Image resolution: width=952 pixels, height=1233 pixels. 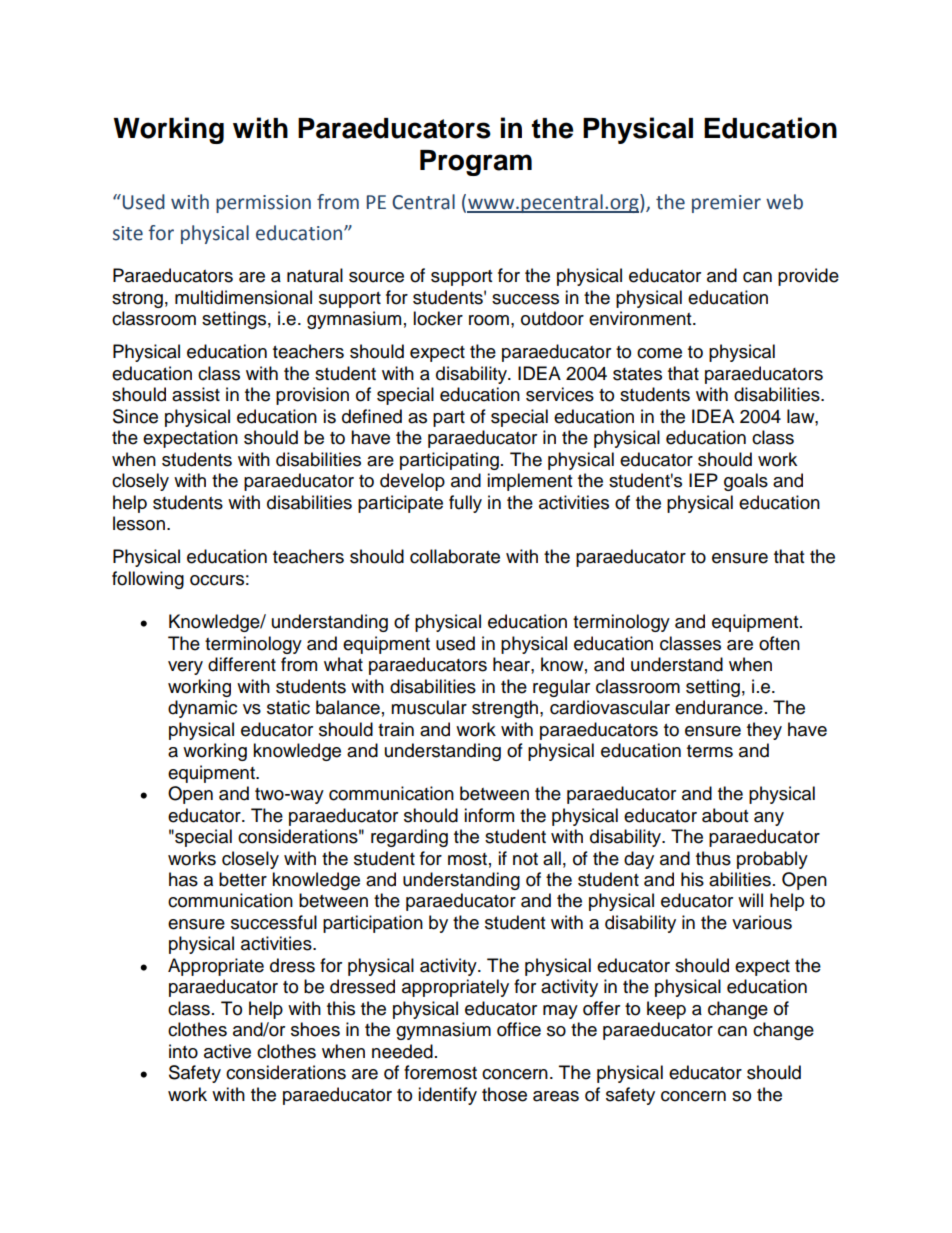 I want to click on keep, so click(x=666, y=1010).
